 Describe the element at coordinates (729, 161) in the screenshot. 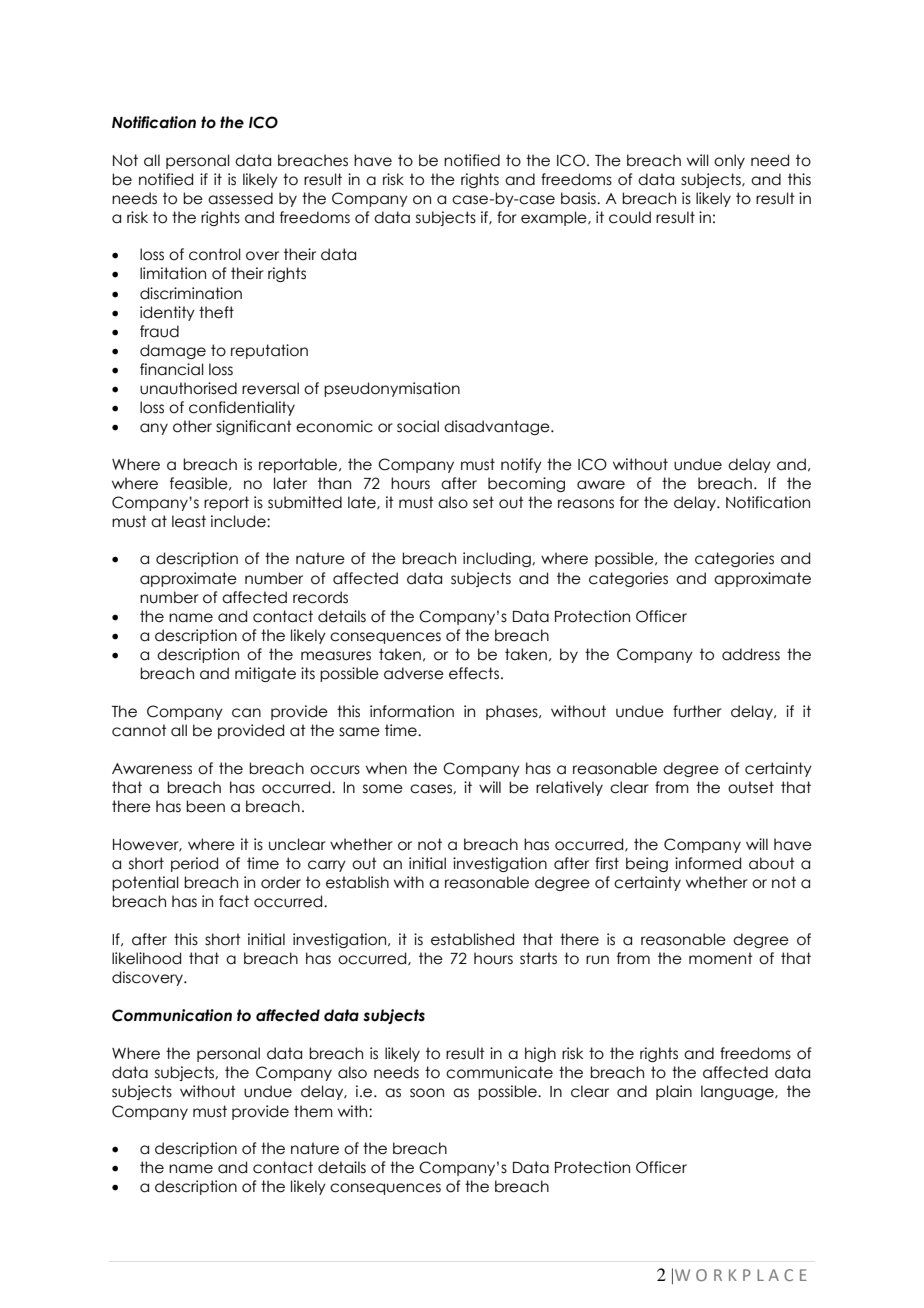

I see `only` at that location.
